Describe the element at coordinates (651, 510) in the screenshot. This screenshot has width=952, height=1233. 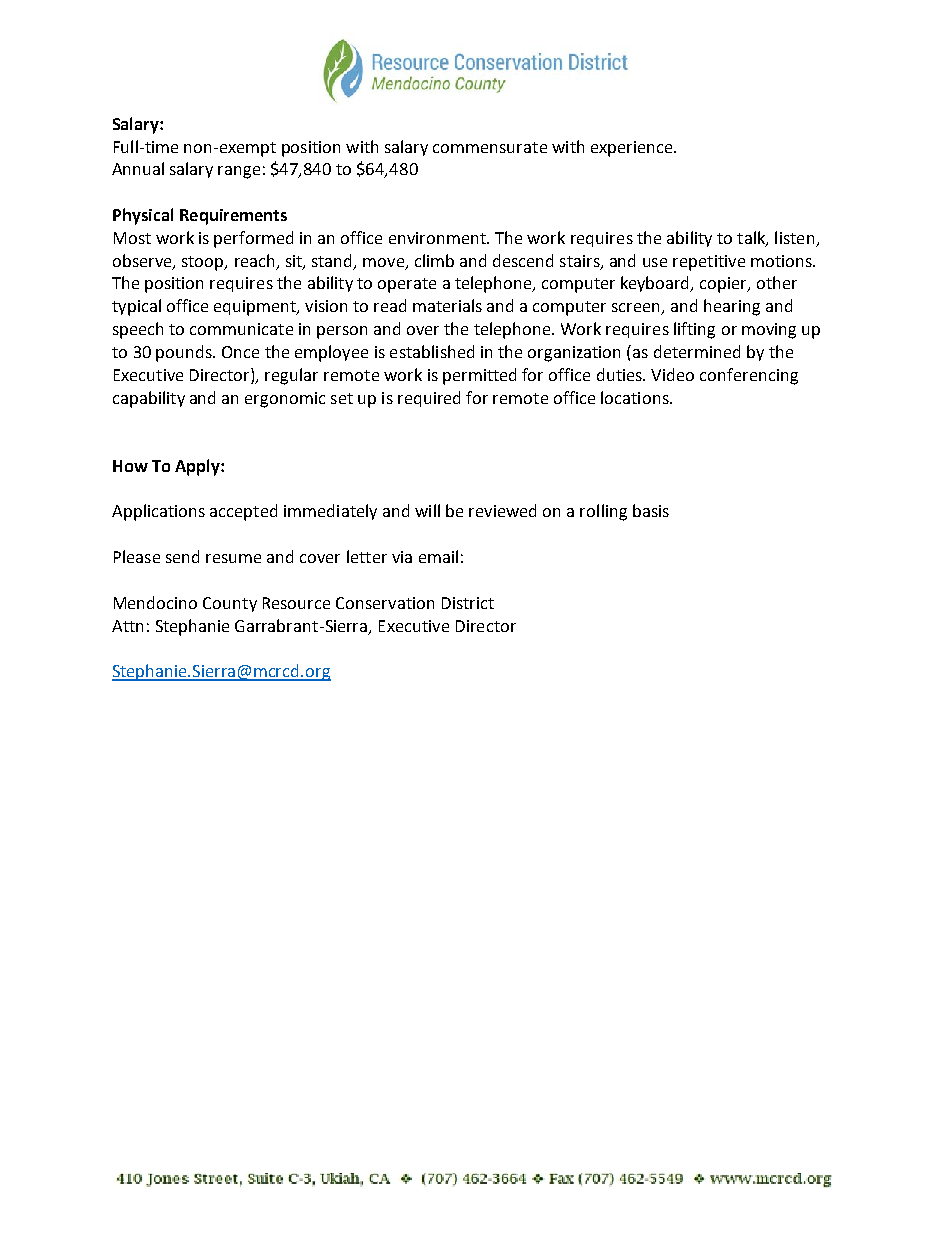
I see `basis` at that location.
